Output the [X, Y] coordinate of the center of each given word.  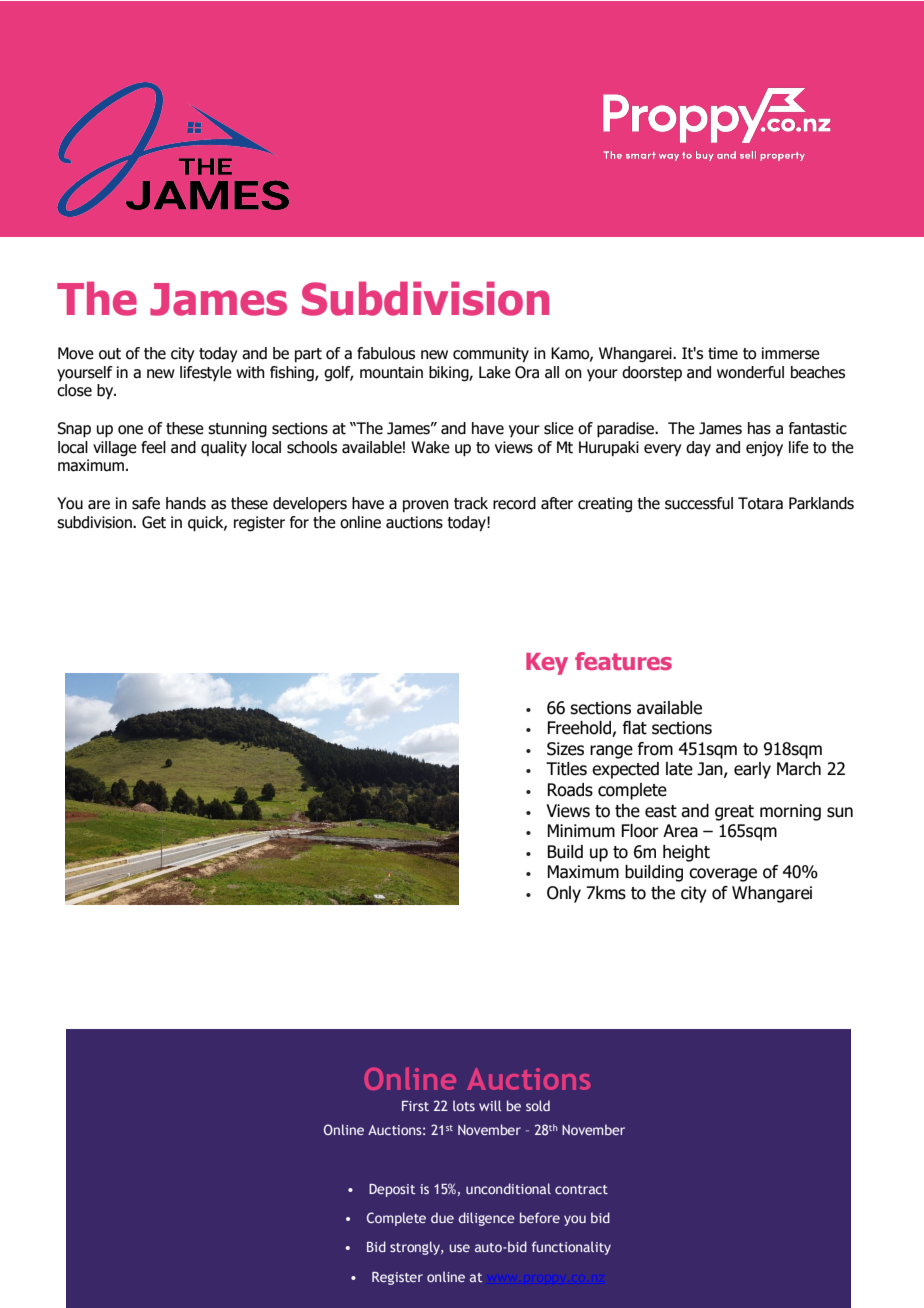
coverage [723, 875]
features [623, 661]
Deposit [392, 1190]
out [110, 354]
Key [547, 664]
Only [564, 894]
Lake [495, 372]
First [415, 1106]
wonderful [750, 372]
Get [154, 522]
